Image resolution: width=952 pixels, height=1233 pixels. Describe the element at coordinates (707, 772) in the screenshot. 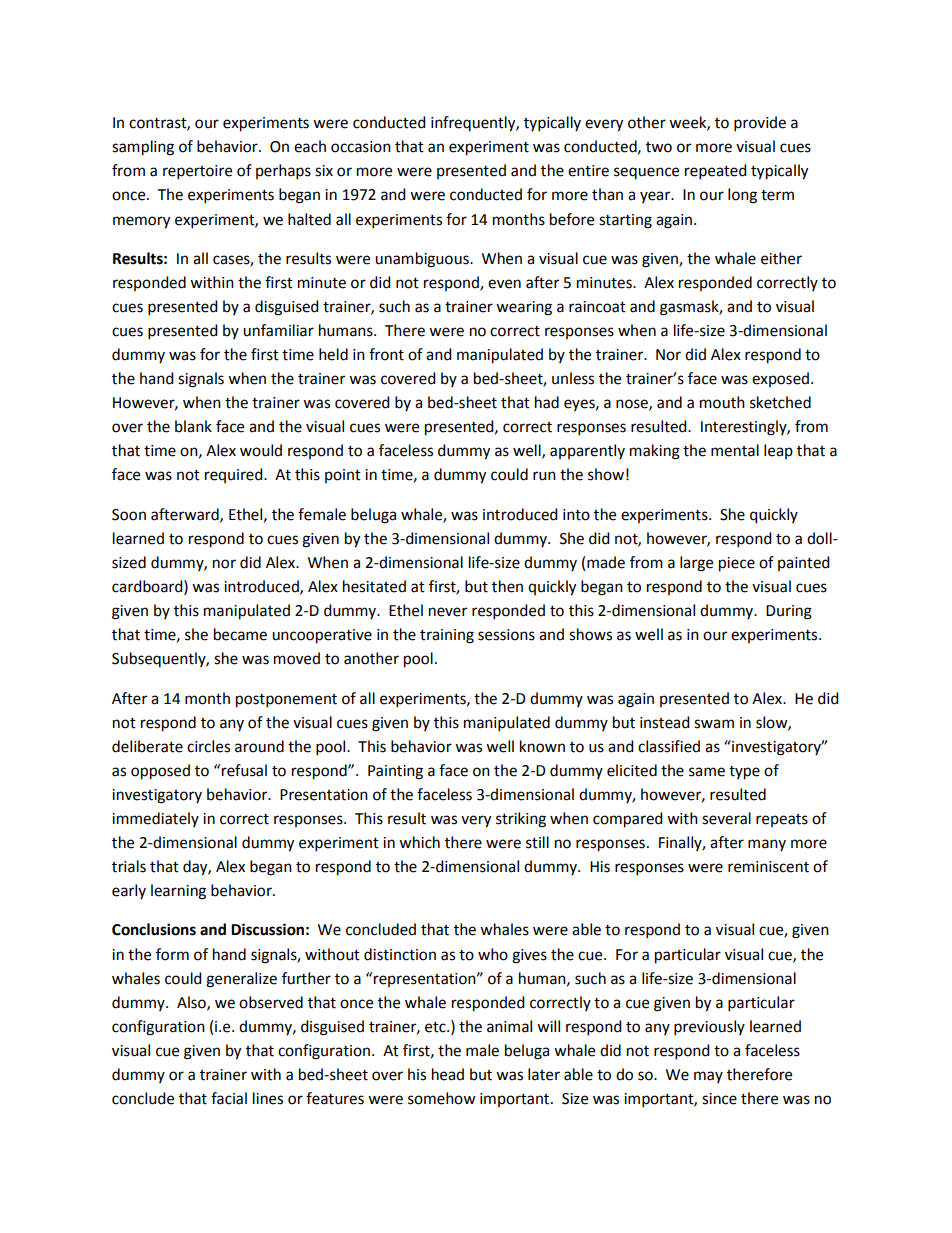

I see `same` at that location.
